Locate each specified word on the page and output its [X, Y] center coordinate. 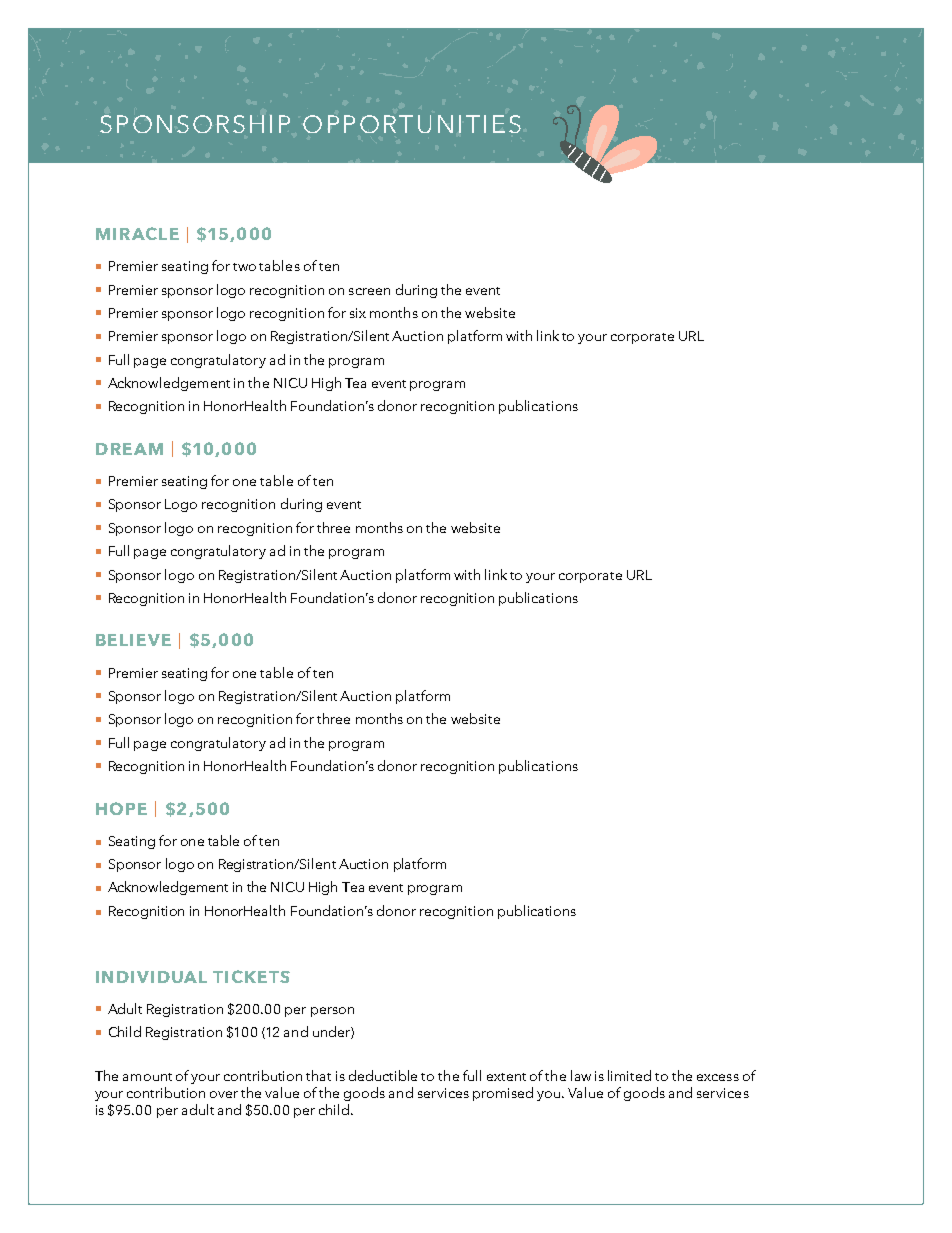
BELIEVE [133, 640]
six [358, 313]
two [244, 267]
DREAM [129, 449]
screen [369, 291]
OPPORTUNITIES [412, 124]
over [224, 1094]
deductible [383, 1075]
